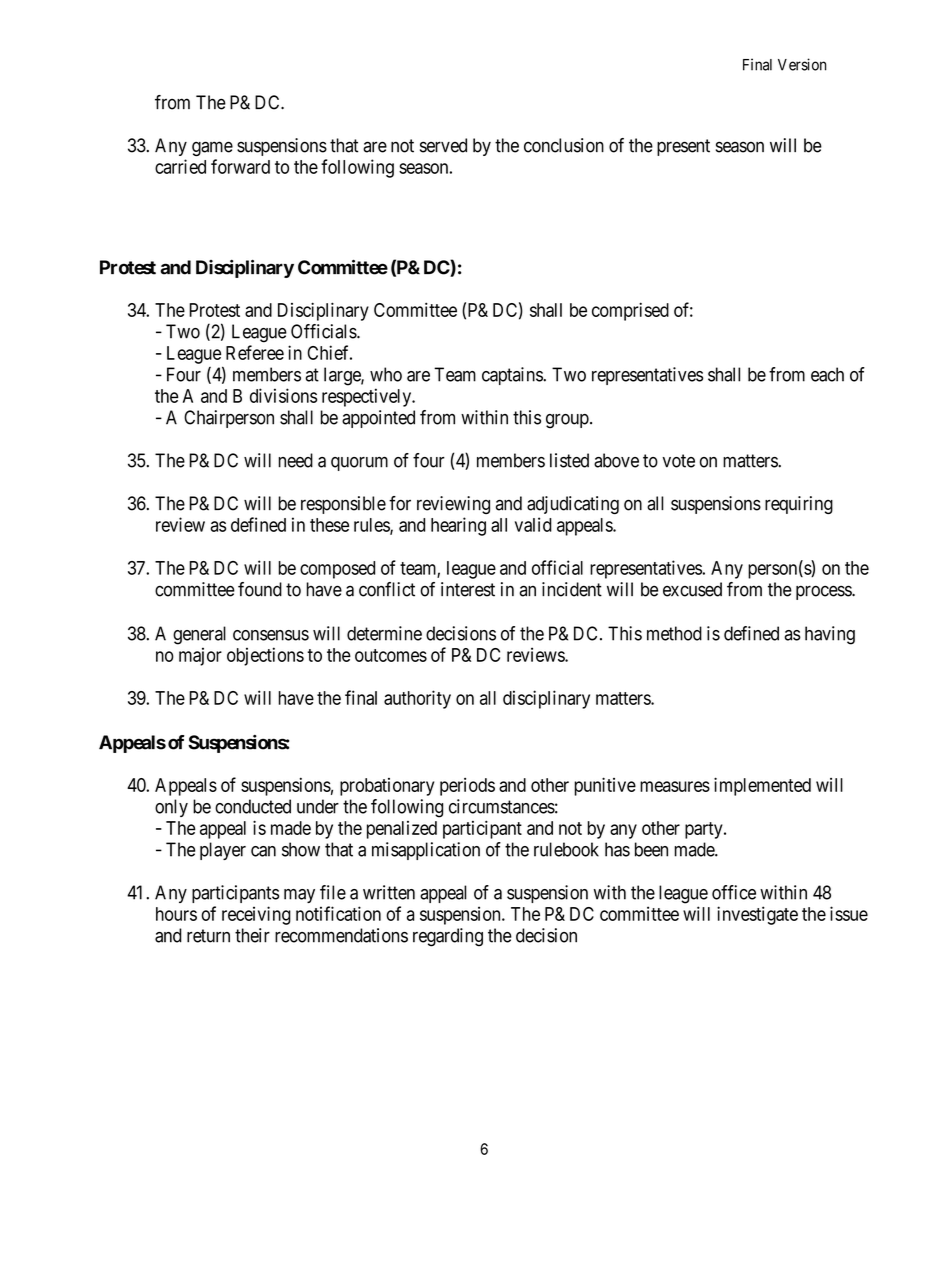  I want to click on conducted, so click(253, 806).
